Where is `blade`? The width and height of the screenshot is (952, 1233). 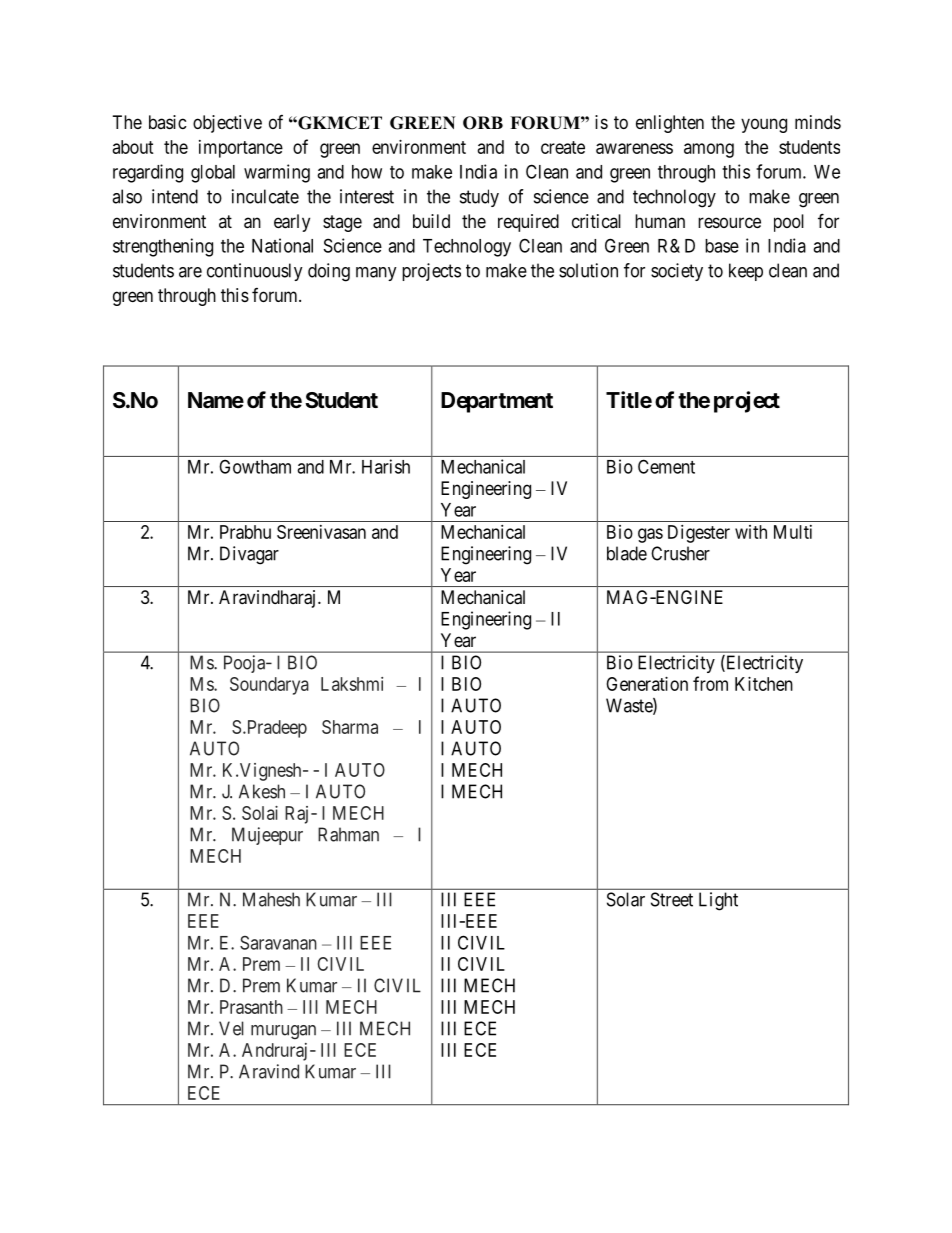
blade is located at coordinates (627, 553).
